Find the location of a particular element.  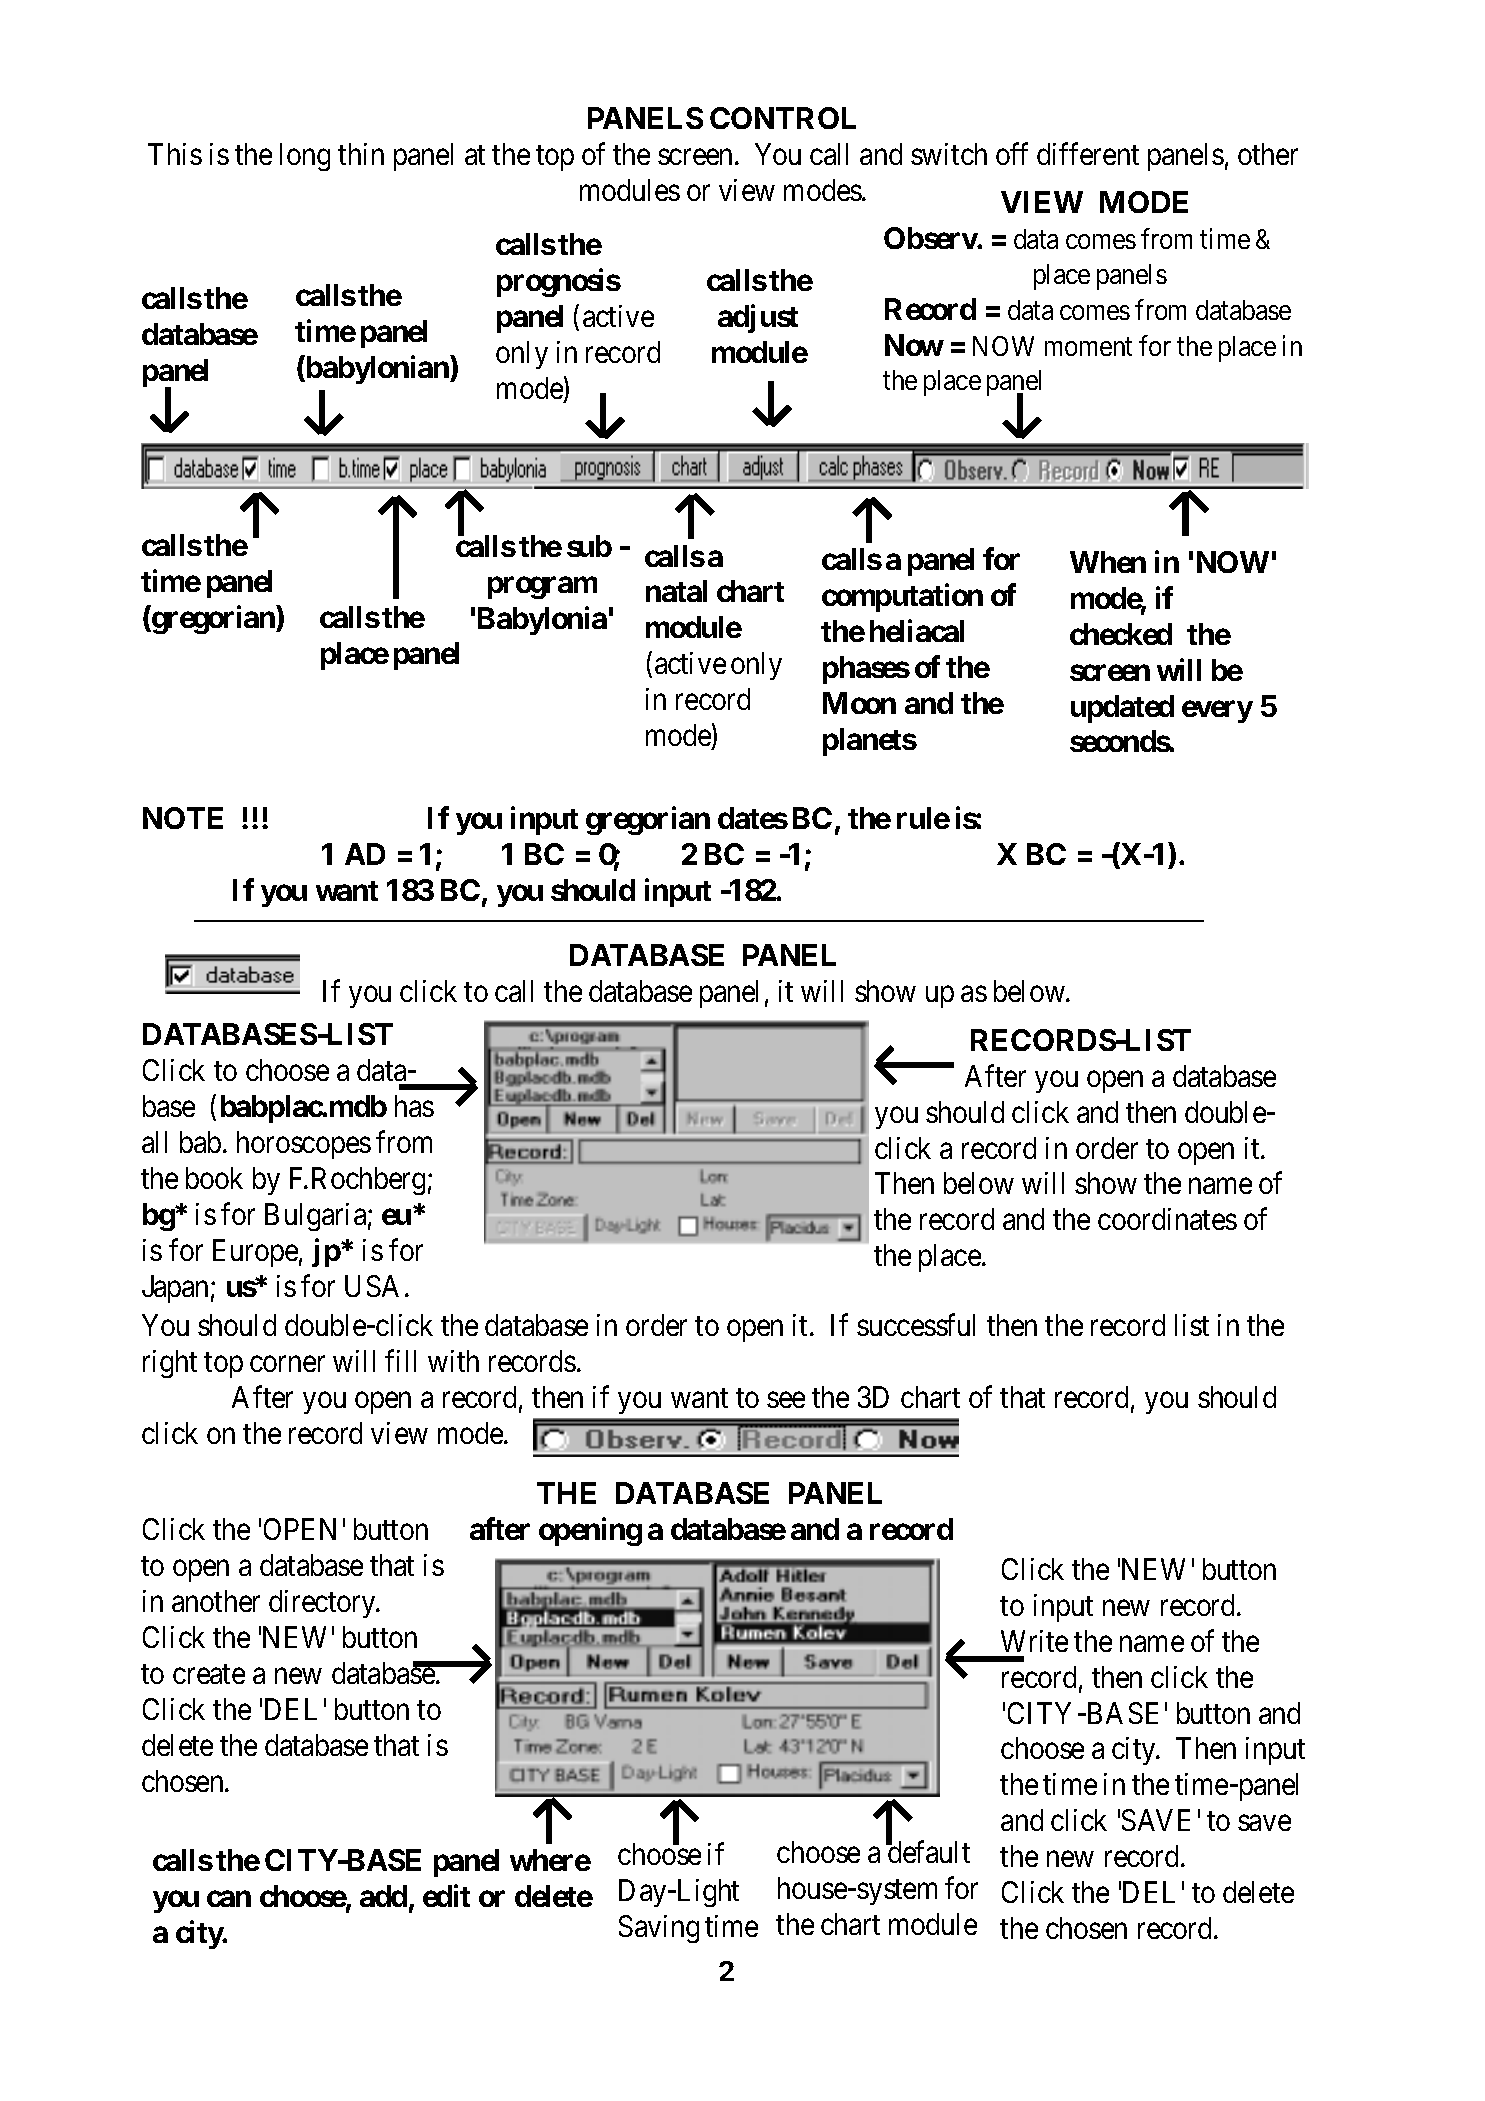

updated is located at coordinates (1122, 709).
